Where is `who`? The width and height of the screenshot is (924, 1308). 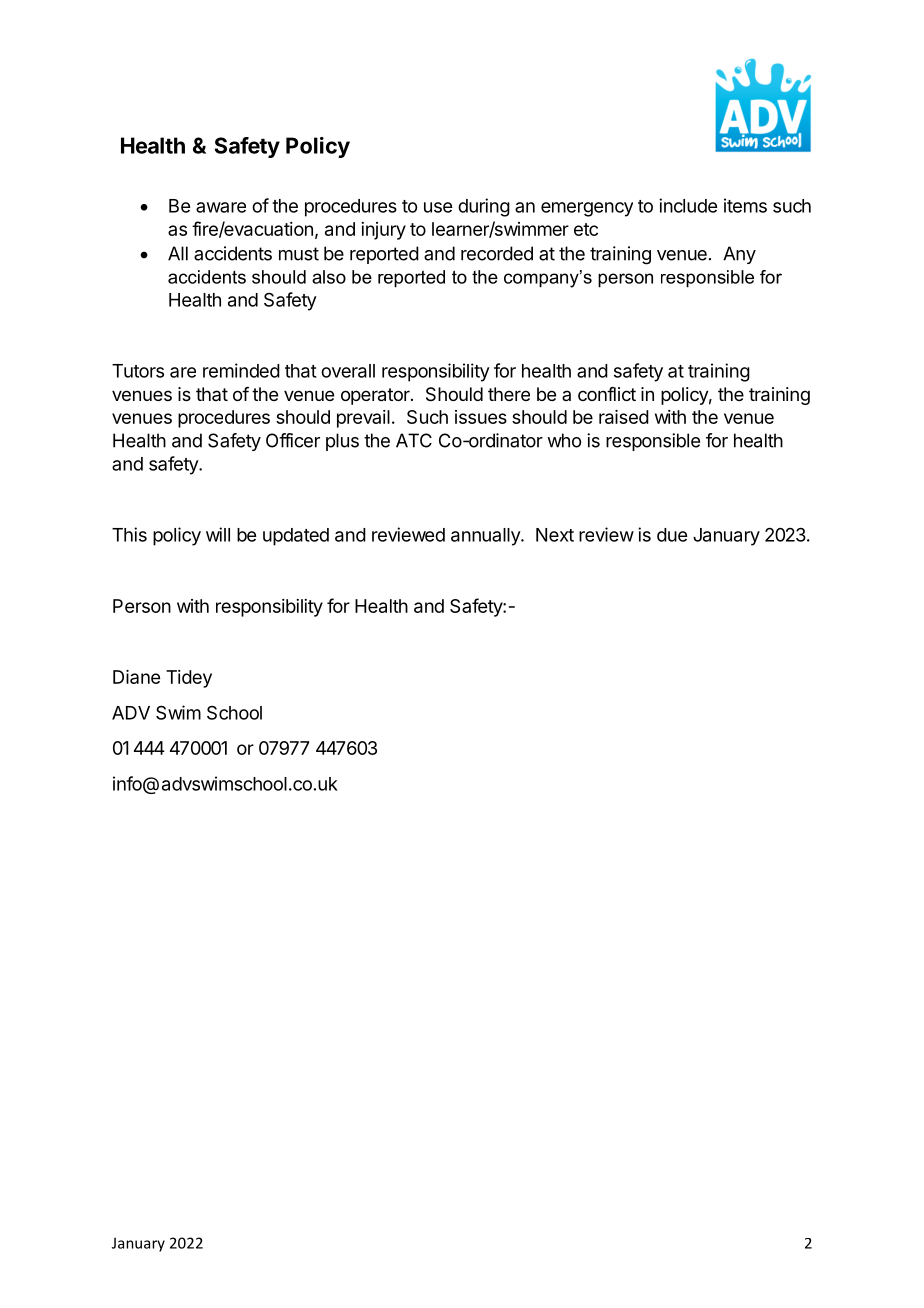
who is located at coordinates (564, 440).
